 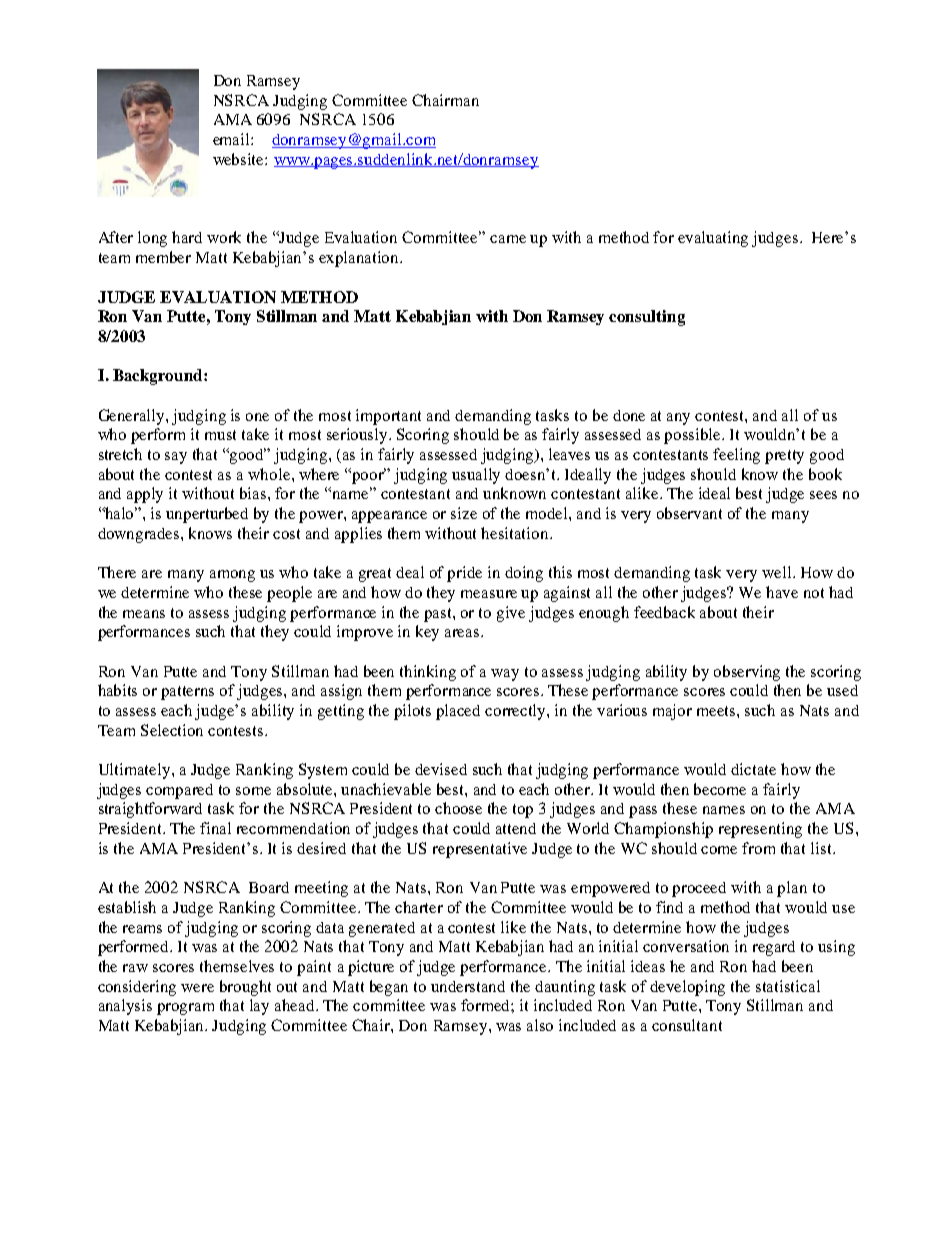 What do you see at coordinates (480, 850) in the screenshot?
I see `representative` at bounding box center [480, 850].
